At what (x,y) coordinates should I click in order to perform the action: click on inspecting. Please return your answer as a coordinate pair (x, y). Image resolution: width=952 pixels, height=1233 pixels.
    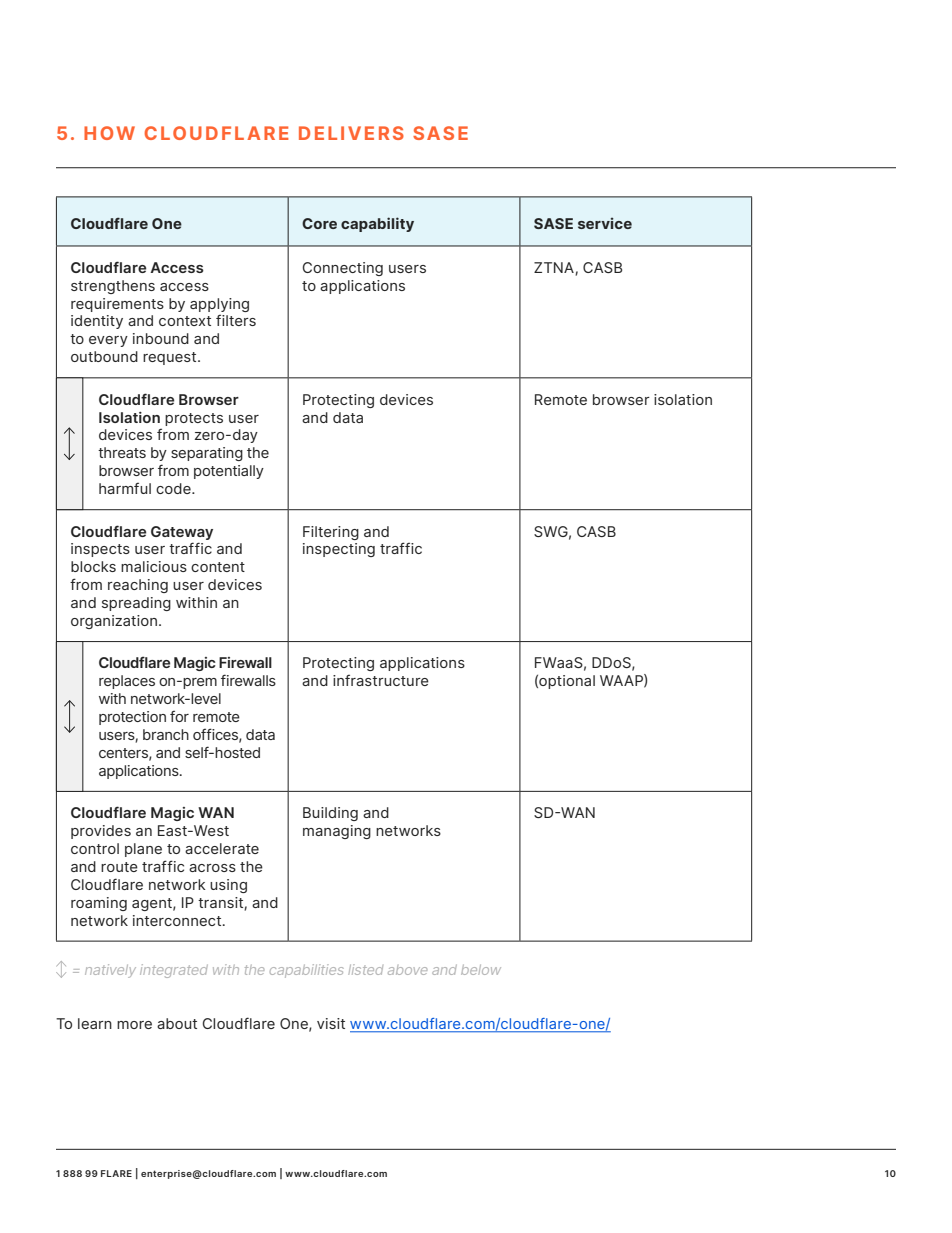
    Looking at the image, I should click on (339, 550).
